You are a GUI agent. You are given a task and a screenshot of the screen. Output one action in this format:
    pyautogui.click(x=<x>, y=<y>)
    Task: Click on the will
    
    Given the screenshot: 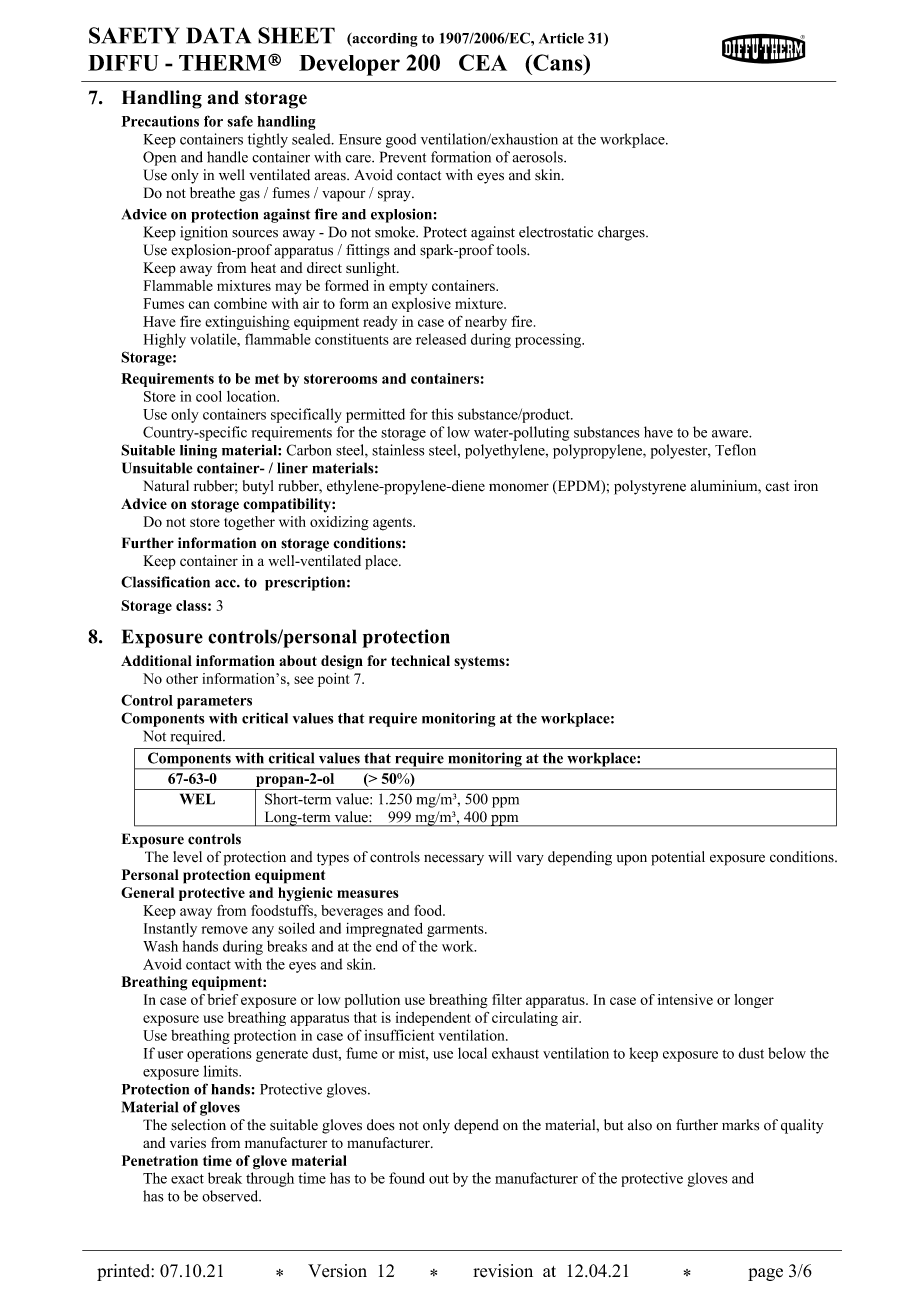 What is the action you would take?
    pyautogui.click(x=500, y=856)
